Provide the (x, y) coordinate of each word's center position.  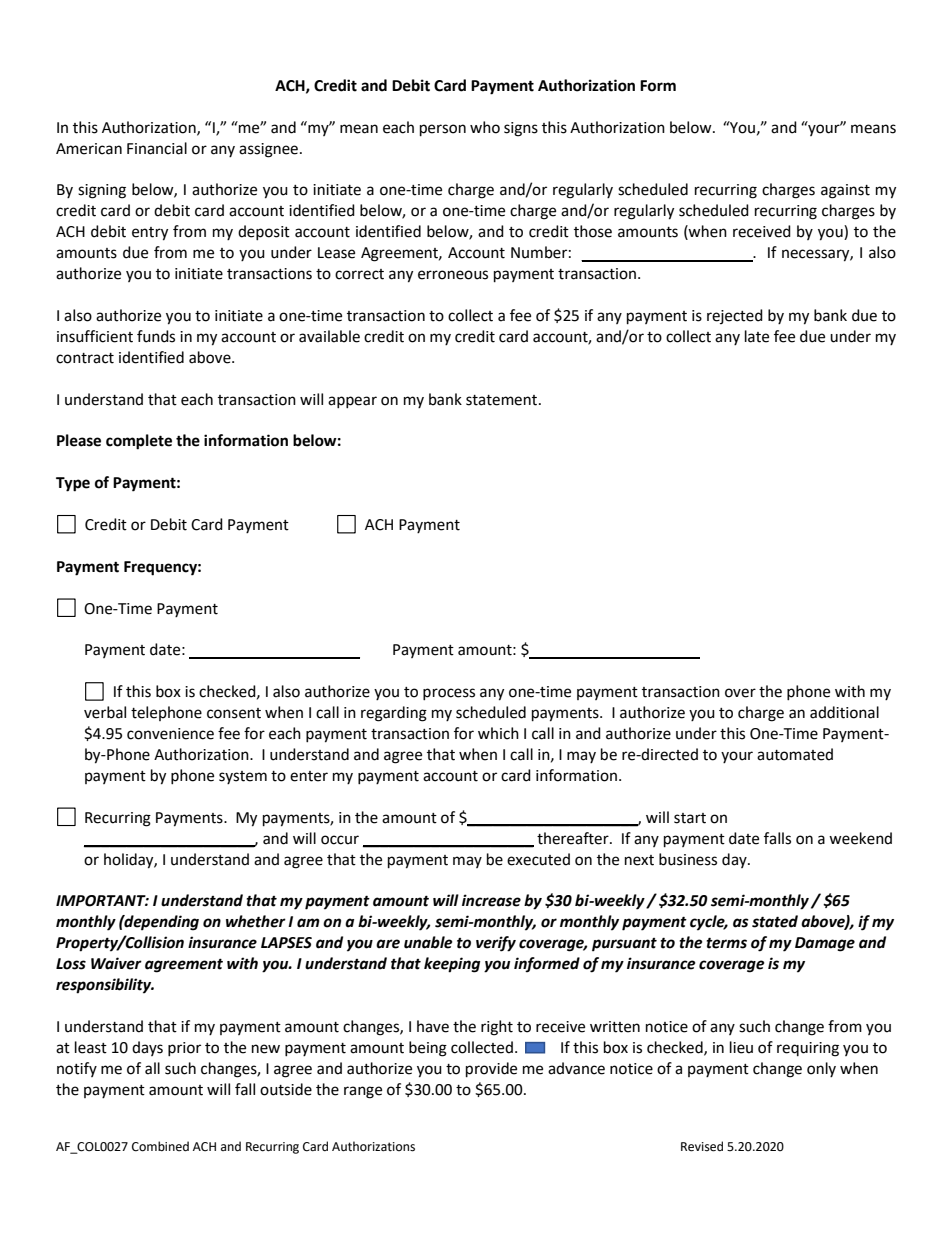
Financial (157, 148)
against (845, 191)
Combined (160, 1146)
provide (491, 1070)
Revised (702, 1146)
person (443, 130)
